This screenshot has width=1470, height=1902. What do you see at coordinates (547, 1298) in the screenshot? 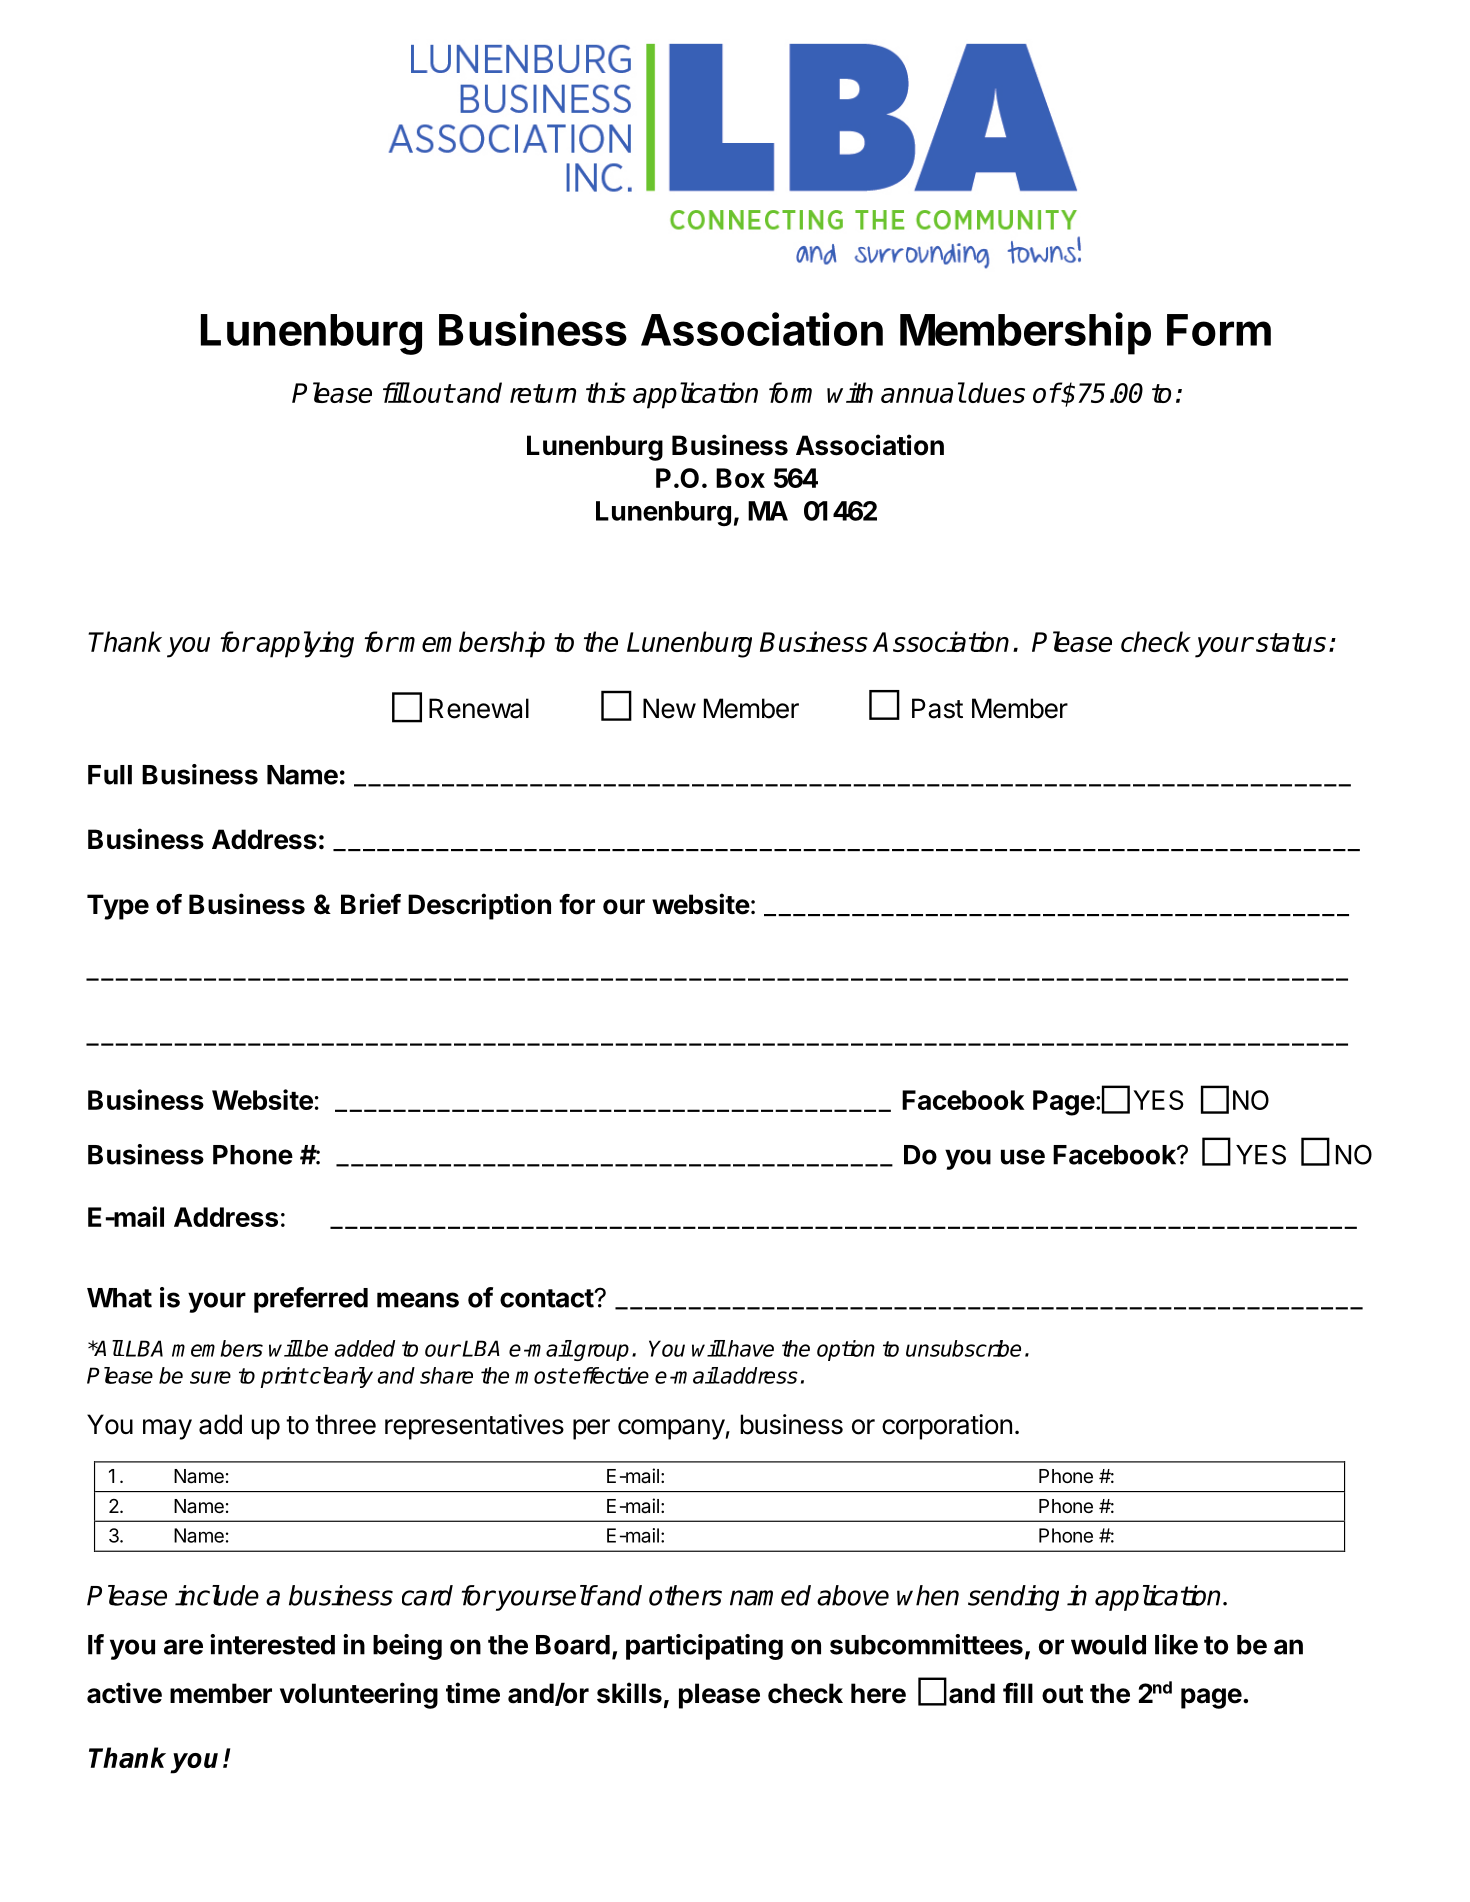
I see `contact` at bounding box center [547, 1298].
